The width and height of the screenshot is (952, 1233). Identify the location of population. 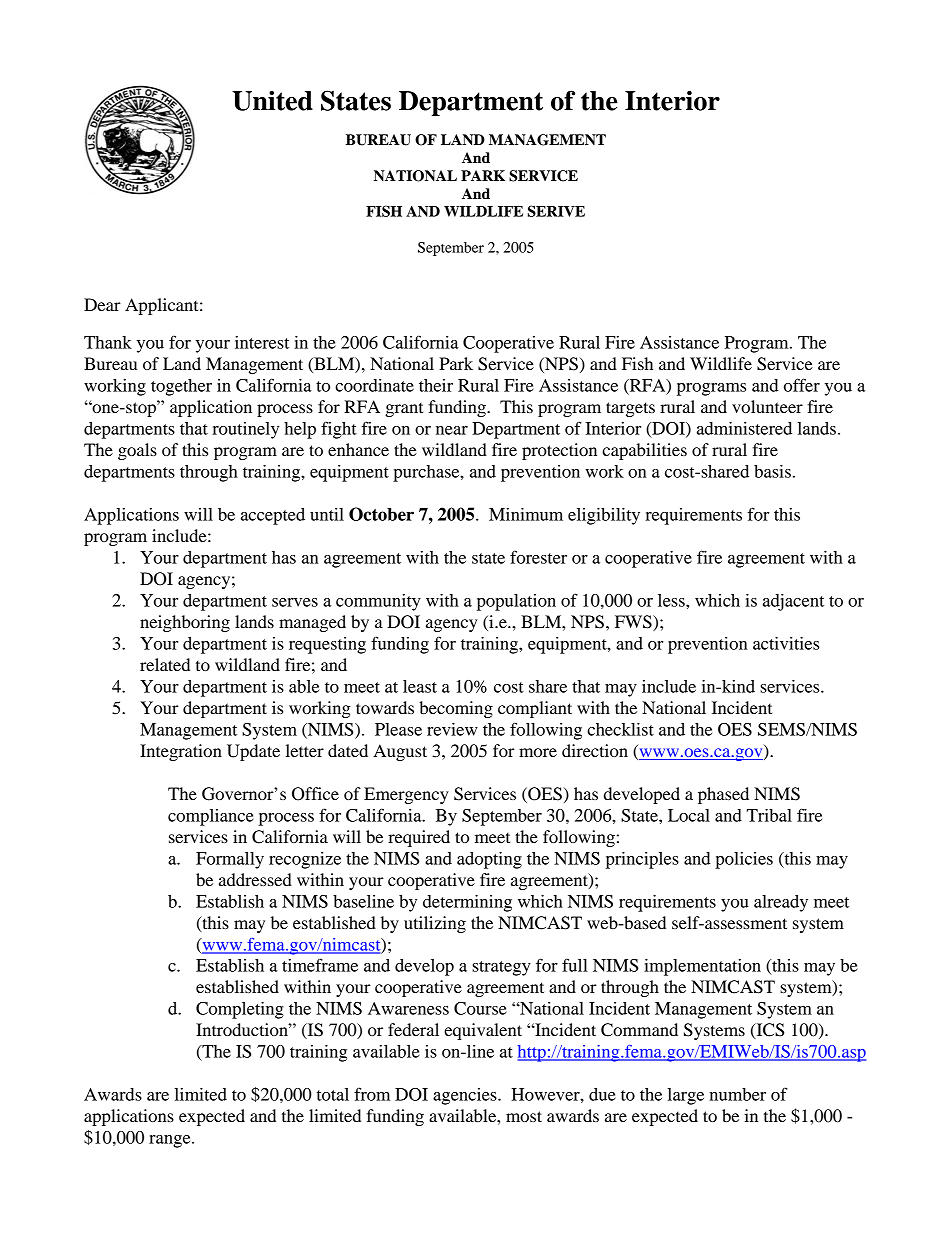
(516, 602).
